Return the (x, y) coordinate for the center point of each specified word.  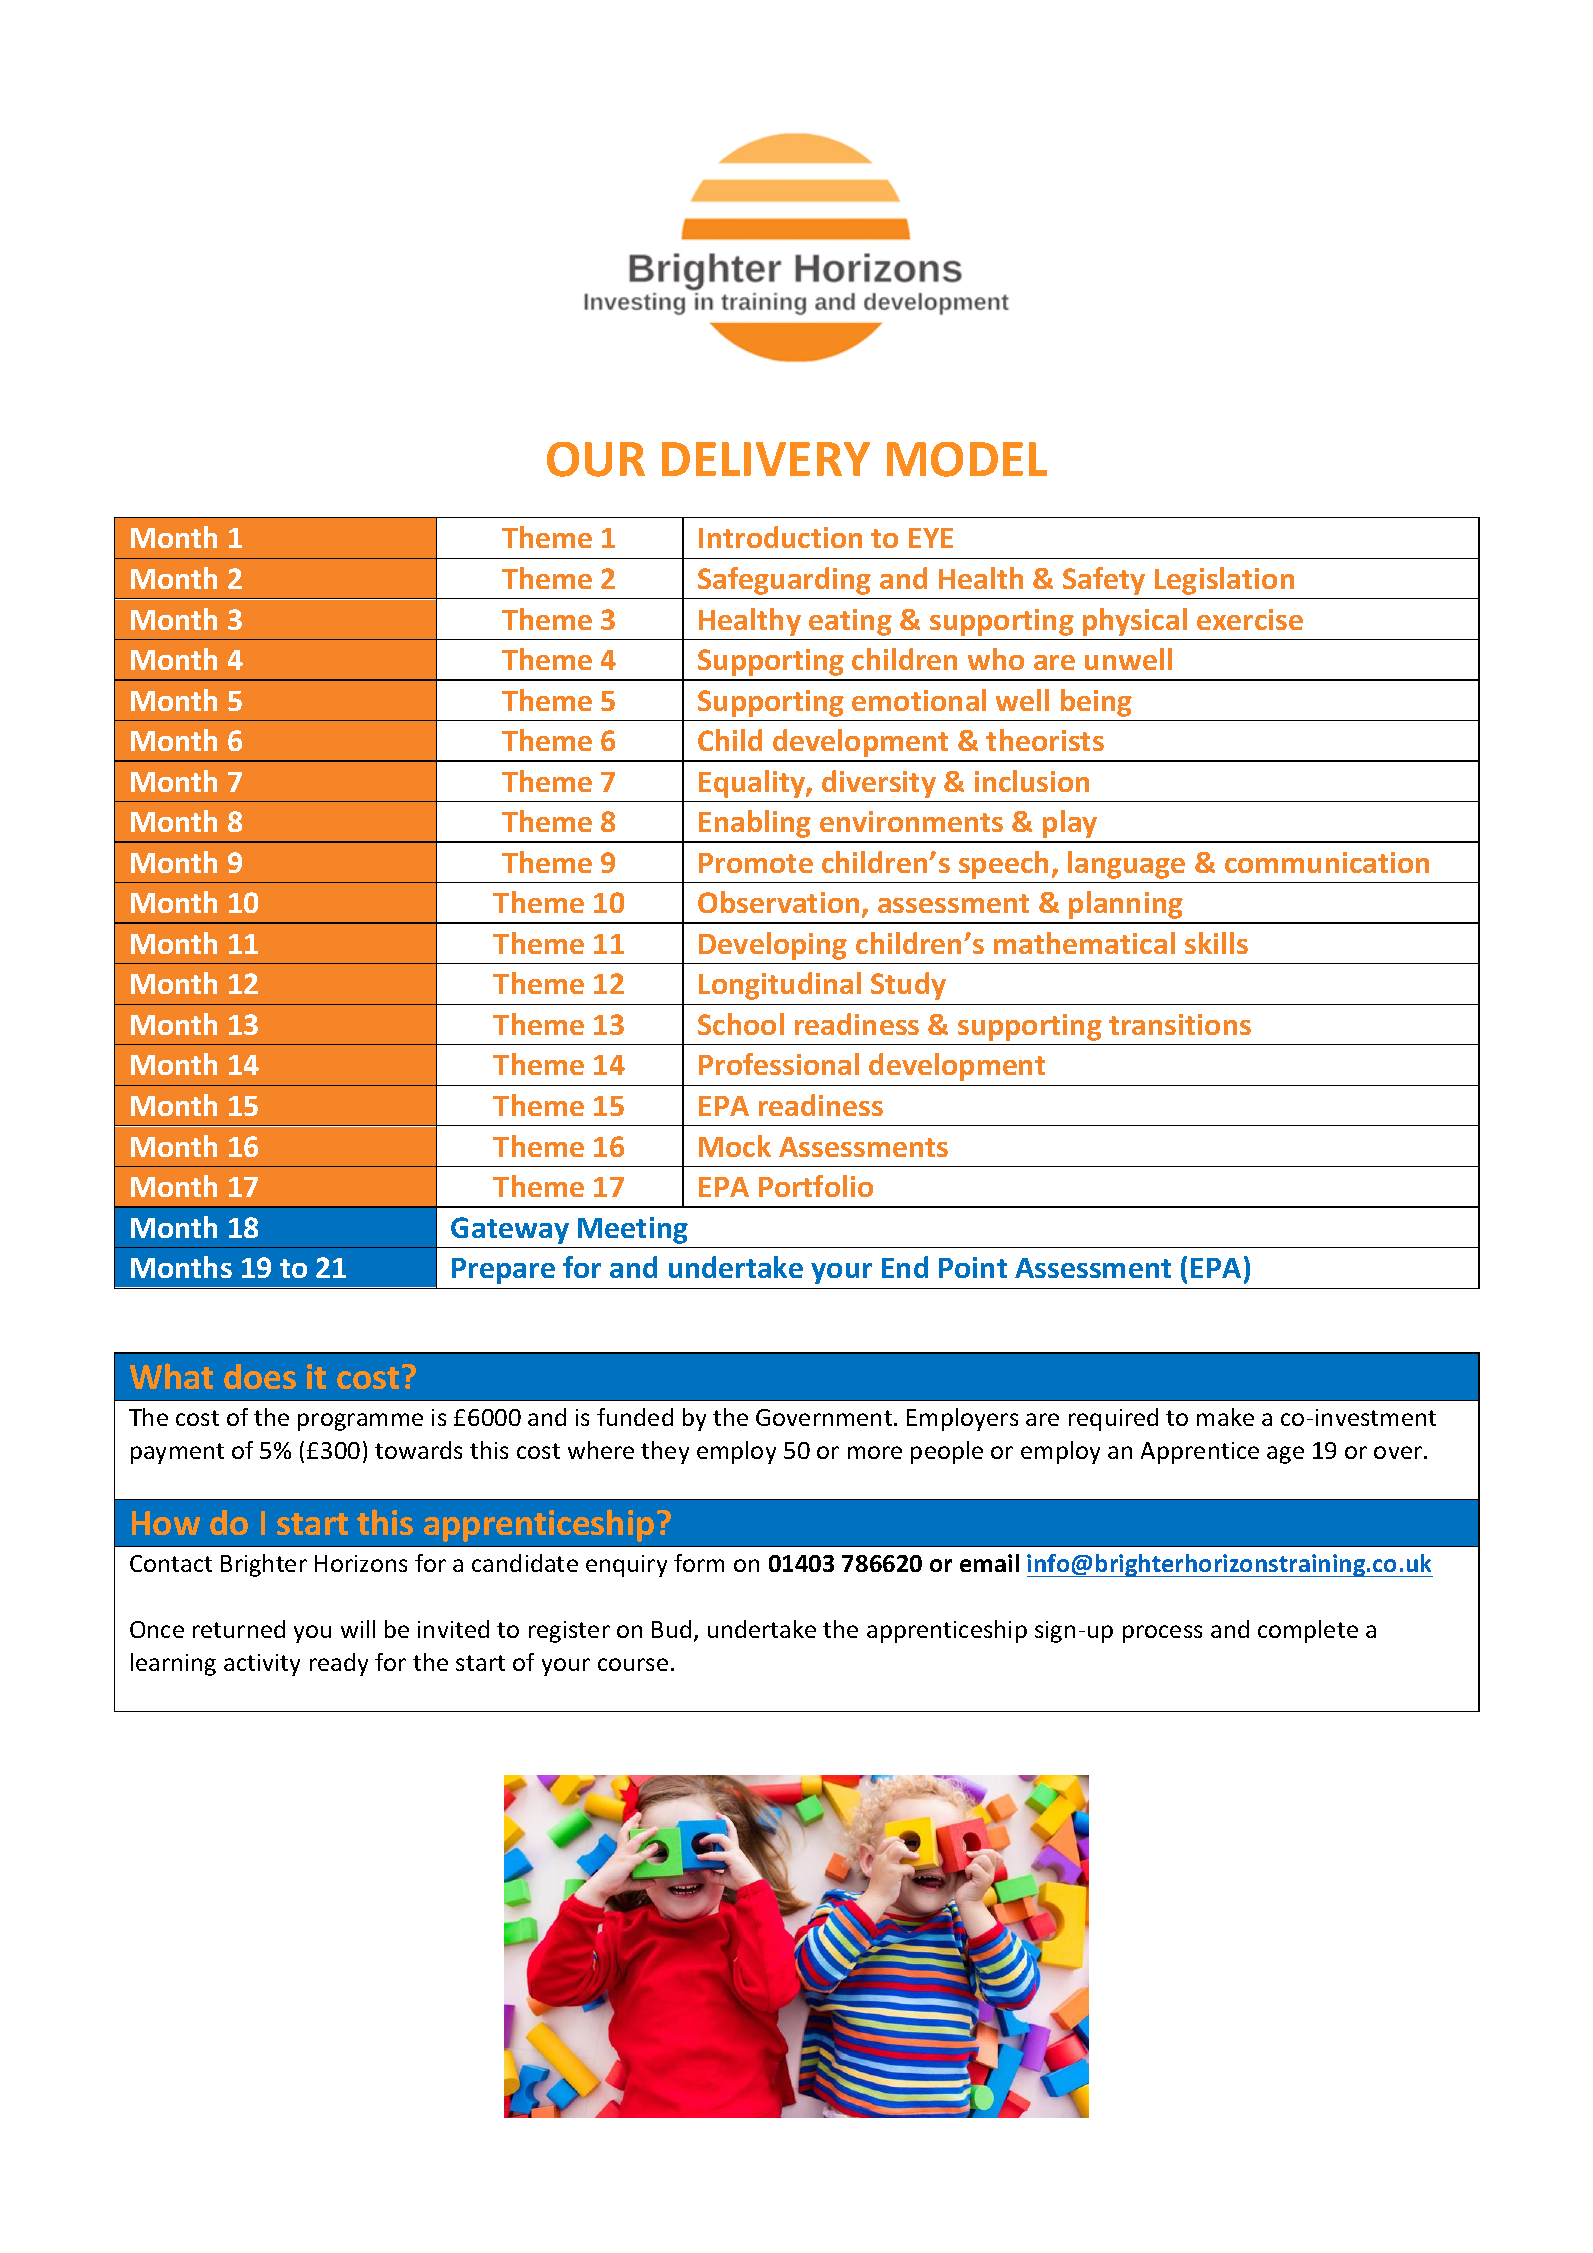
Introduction (780, 537)
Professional (779, 1064)
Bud (671, 1629)
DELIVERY (766, 459)
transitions (1180, 1024)
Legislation (1224, 581)
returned (239, 1629)
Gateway (510, 1230)
